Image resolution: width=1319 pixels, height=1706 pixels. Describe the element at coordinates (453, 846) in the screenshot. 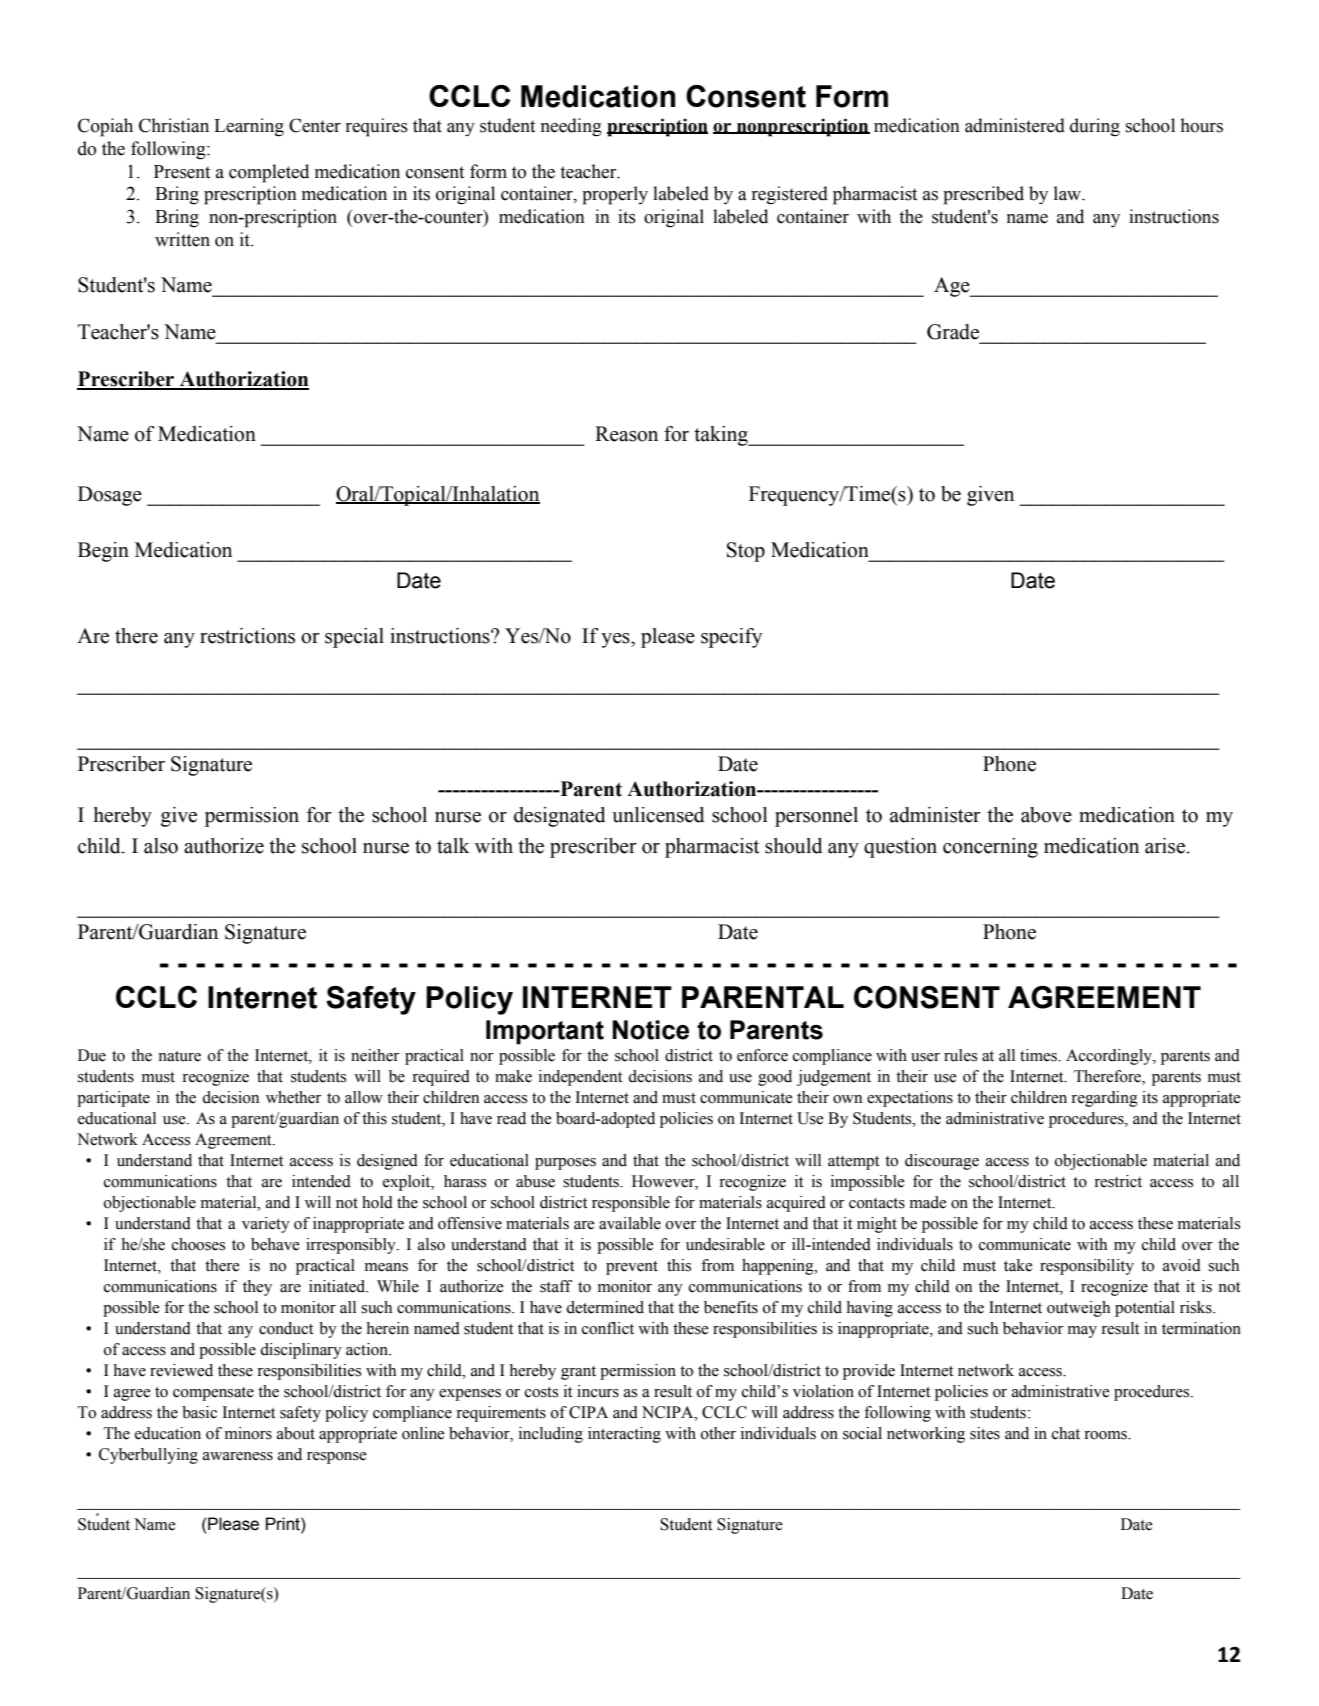

I see `talk` at that location.
